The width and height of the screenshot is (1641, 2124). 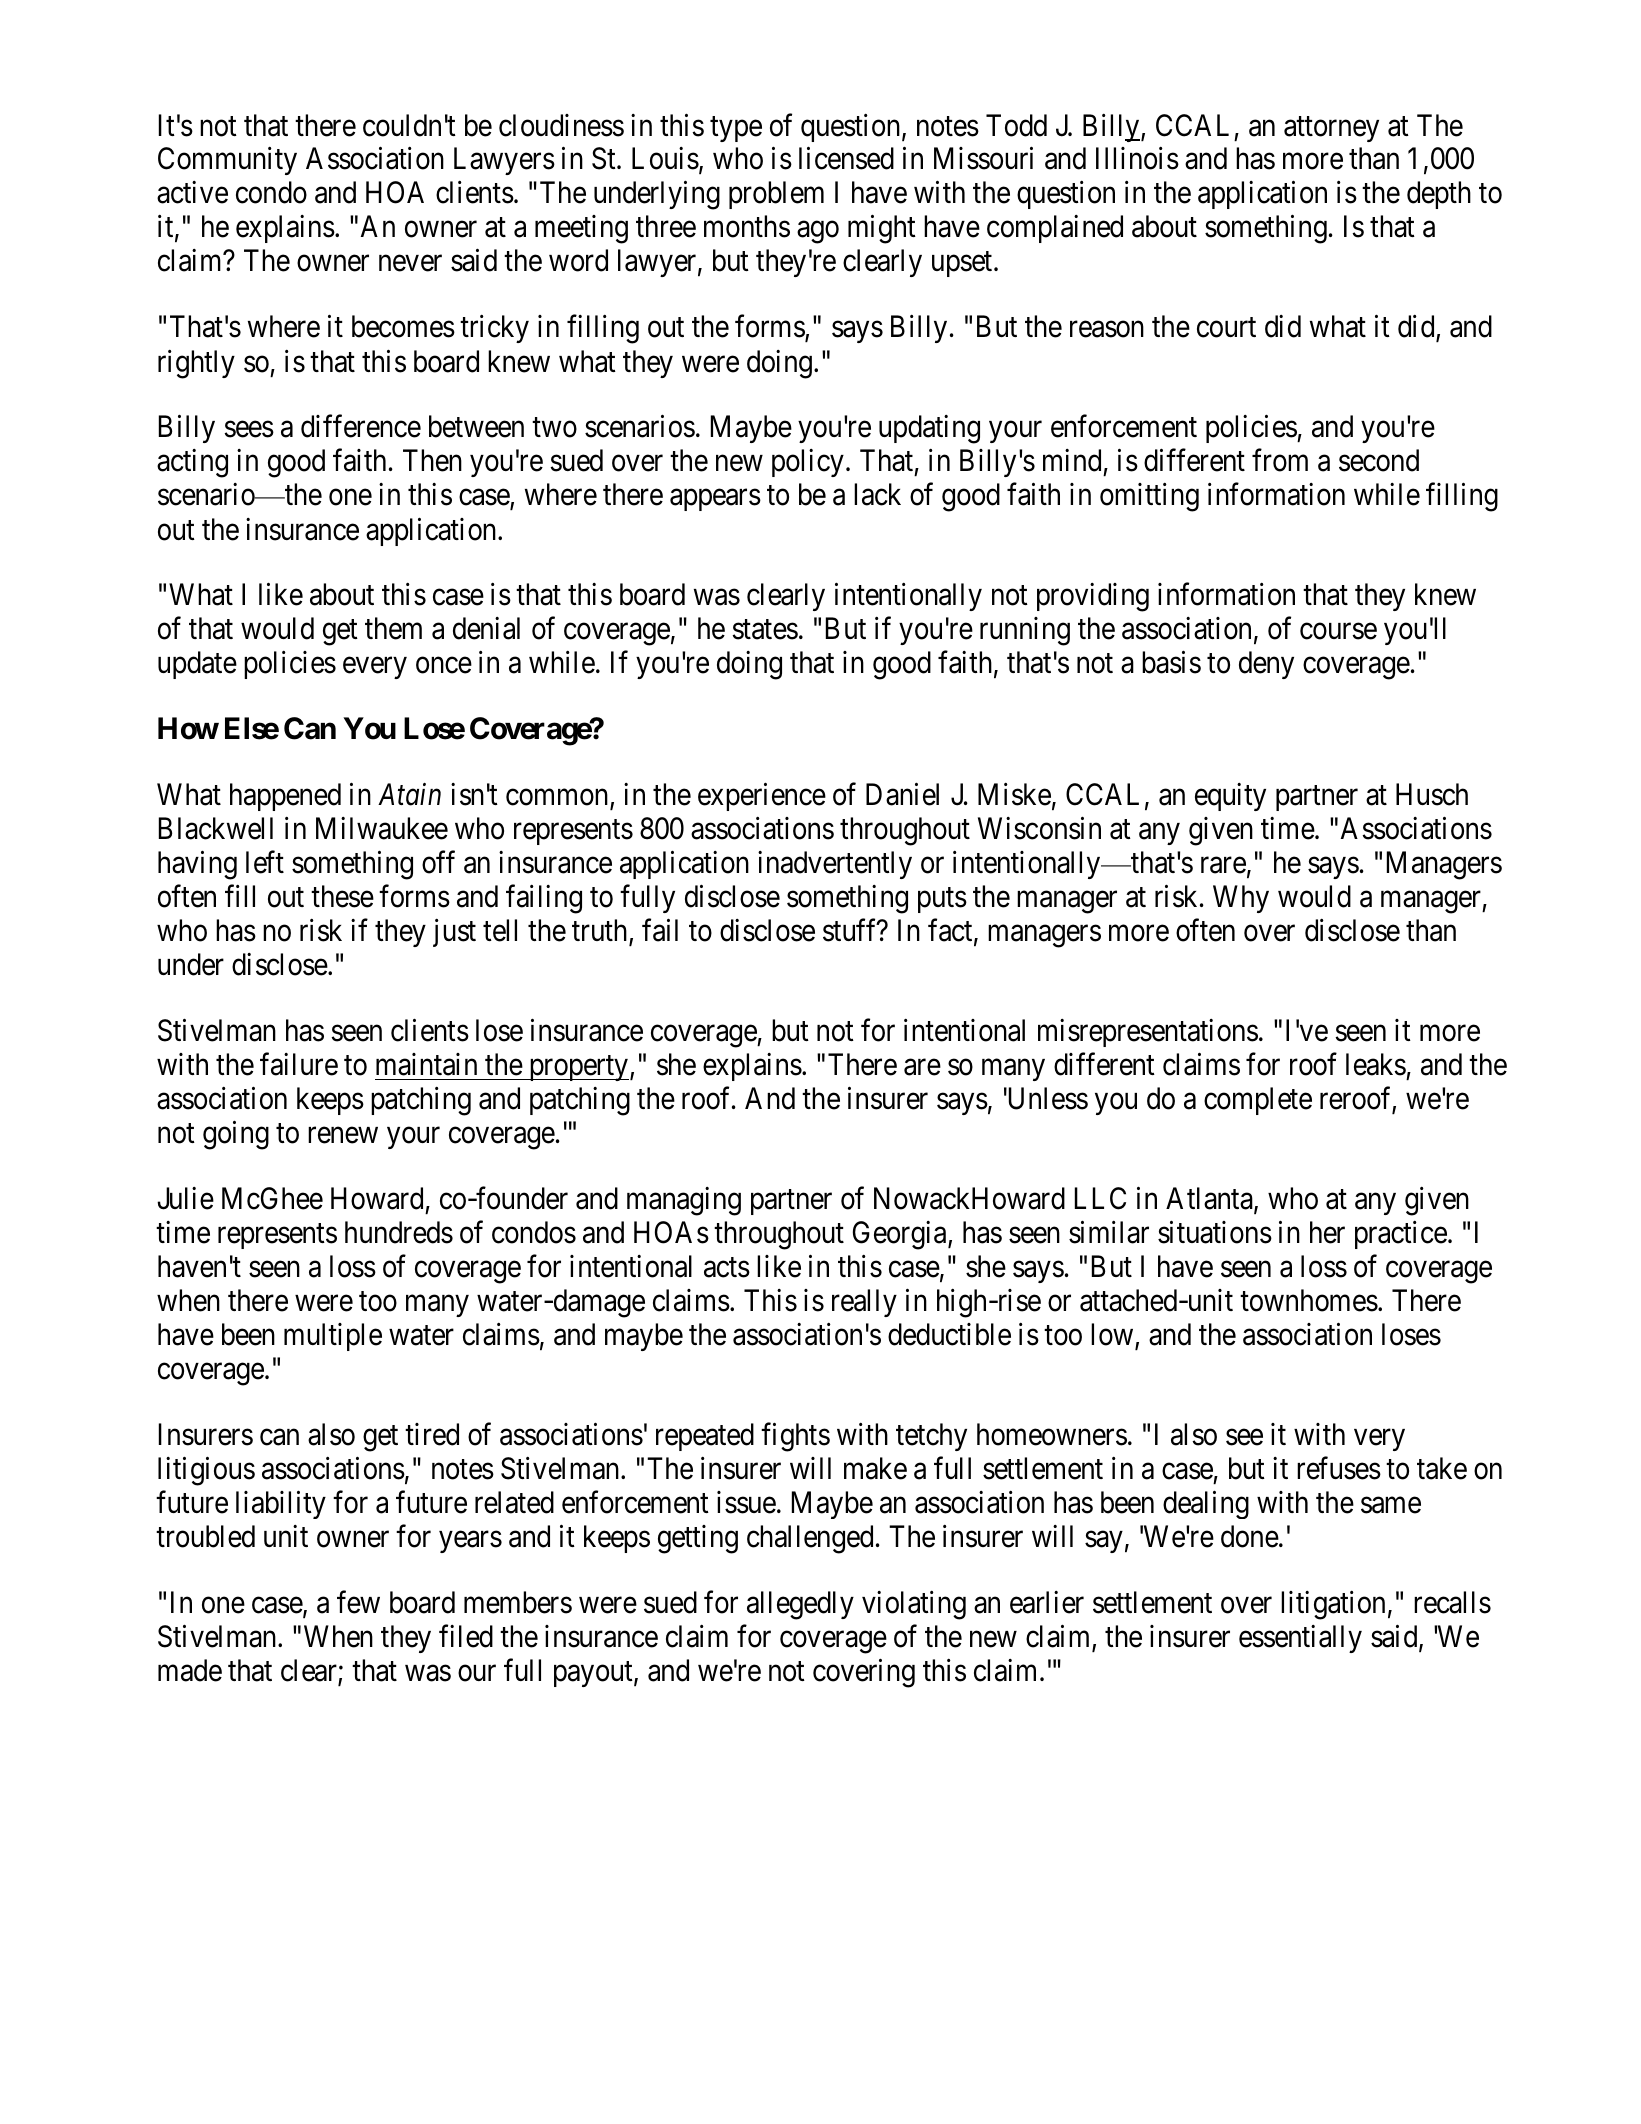 What do you see at coordinates (399, 1232) in the screenshot?
I see `hundreds` at bounding box center [399, 1232].
